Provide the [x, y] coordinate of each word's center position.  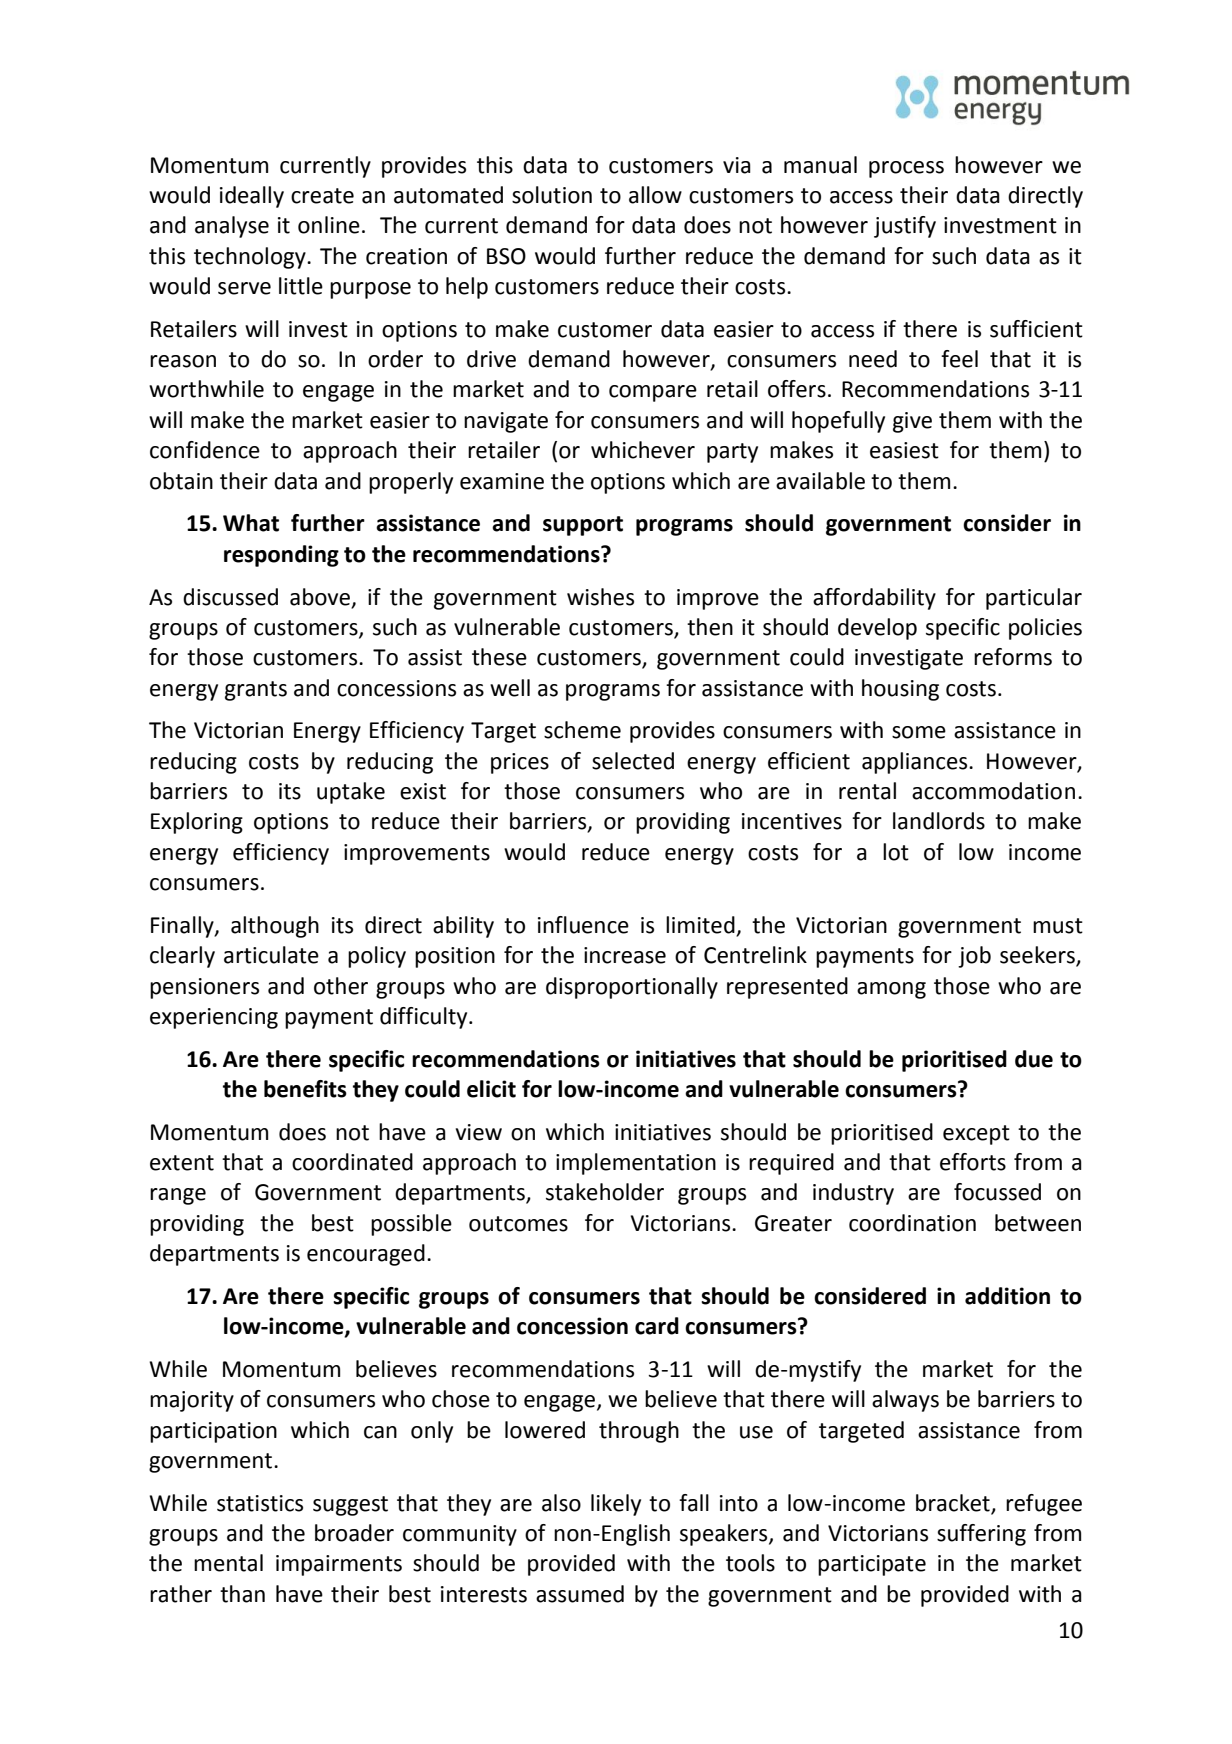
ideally [252, 197]
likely [616, 1505]
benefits [305, 1089]
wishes [600, 597]
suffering [981, 1535]
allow [655, 195]
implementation [636, 1164]
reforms [1013, 657]
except [976, 1135]
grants [256, 691]
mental [228, 1563]
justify [905, 227]
